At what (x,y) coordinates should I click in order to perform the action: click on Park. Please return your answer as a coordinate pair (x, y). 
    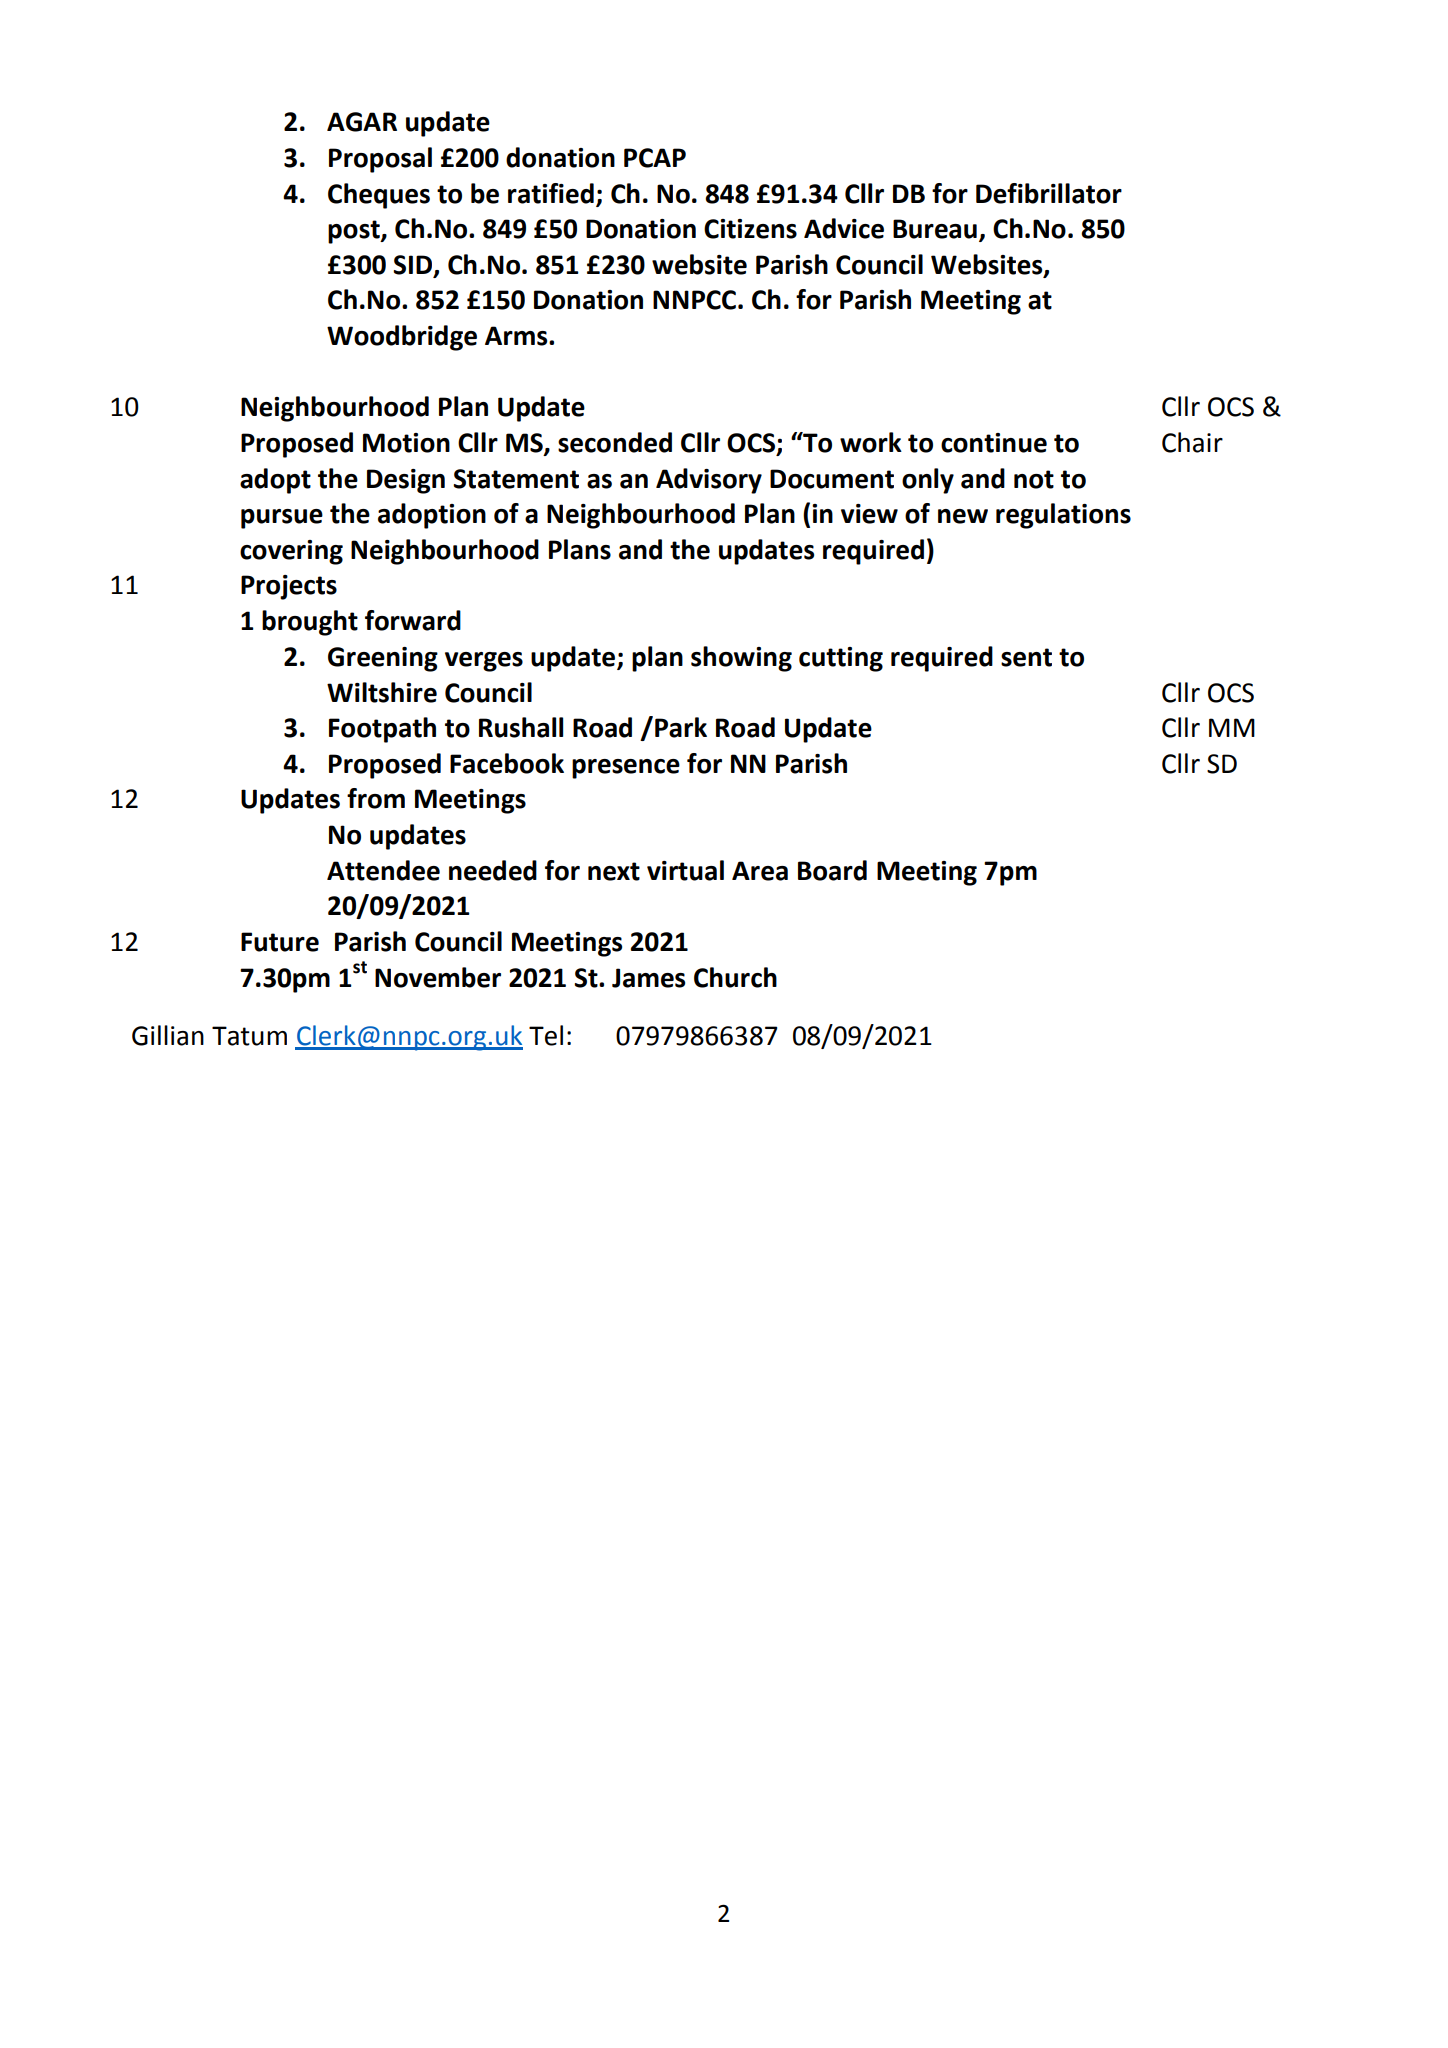
    Looking at the image, I should click on (681, 727).
